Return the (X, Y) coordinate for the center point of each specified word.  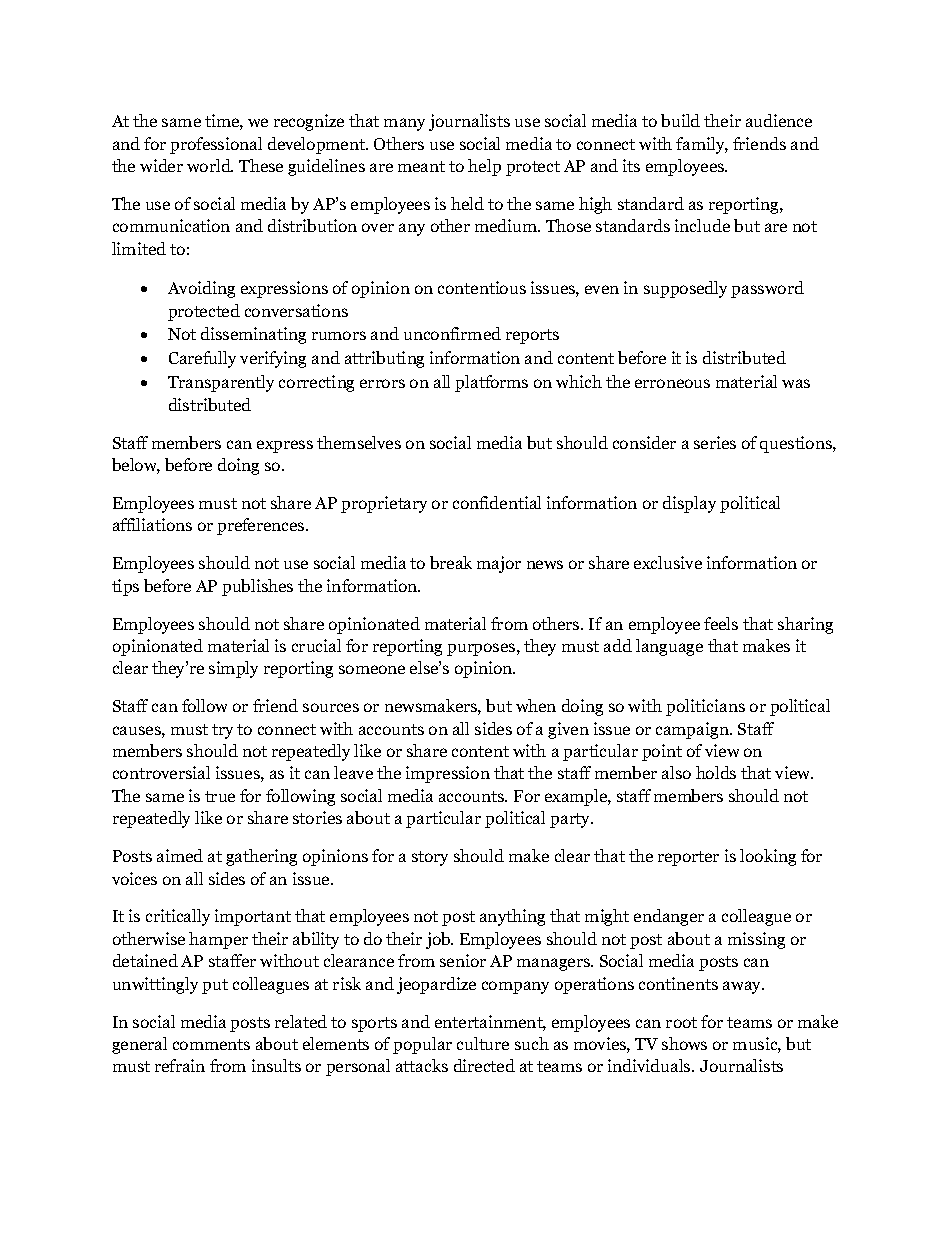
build (680, 120)
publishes (257, 587)
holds (716, 772)
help (484, 167)
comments (211, 1044)
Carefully (202, 359)
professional (216, 145)
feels (721, 623)
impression (448, 774)
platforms (491, 383)
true (220, 796)
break (451, 562)
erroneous (672, 383)
